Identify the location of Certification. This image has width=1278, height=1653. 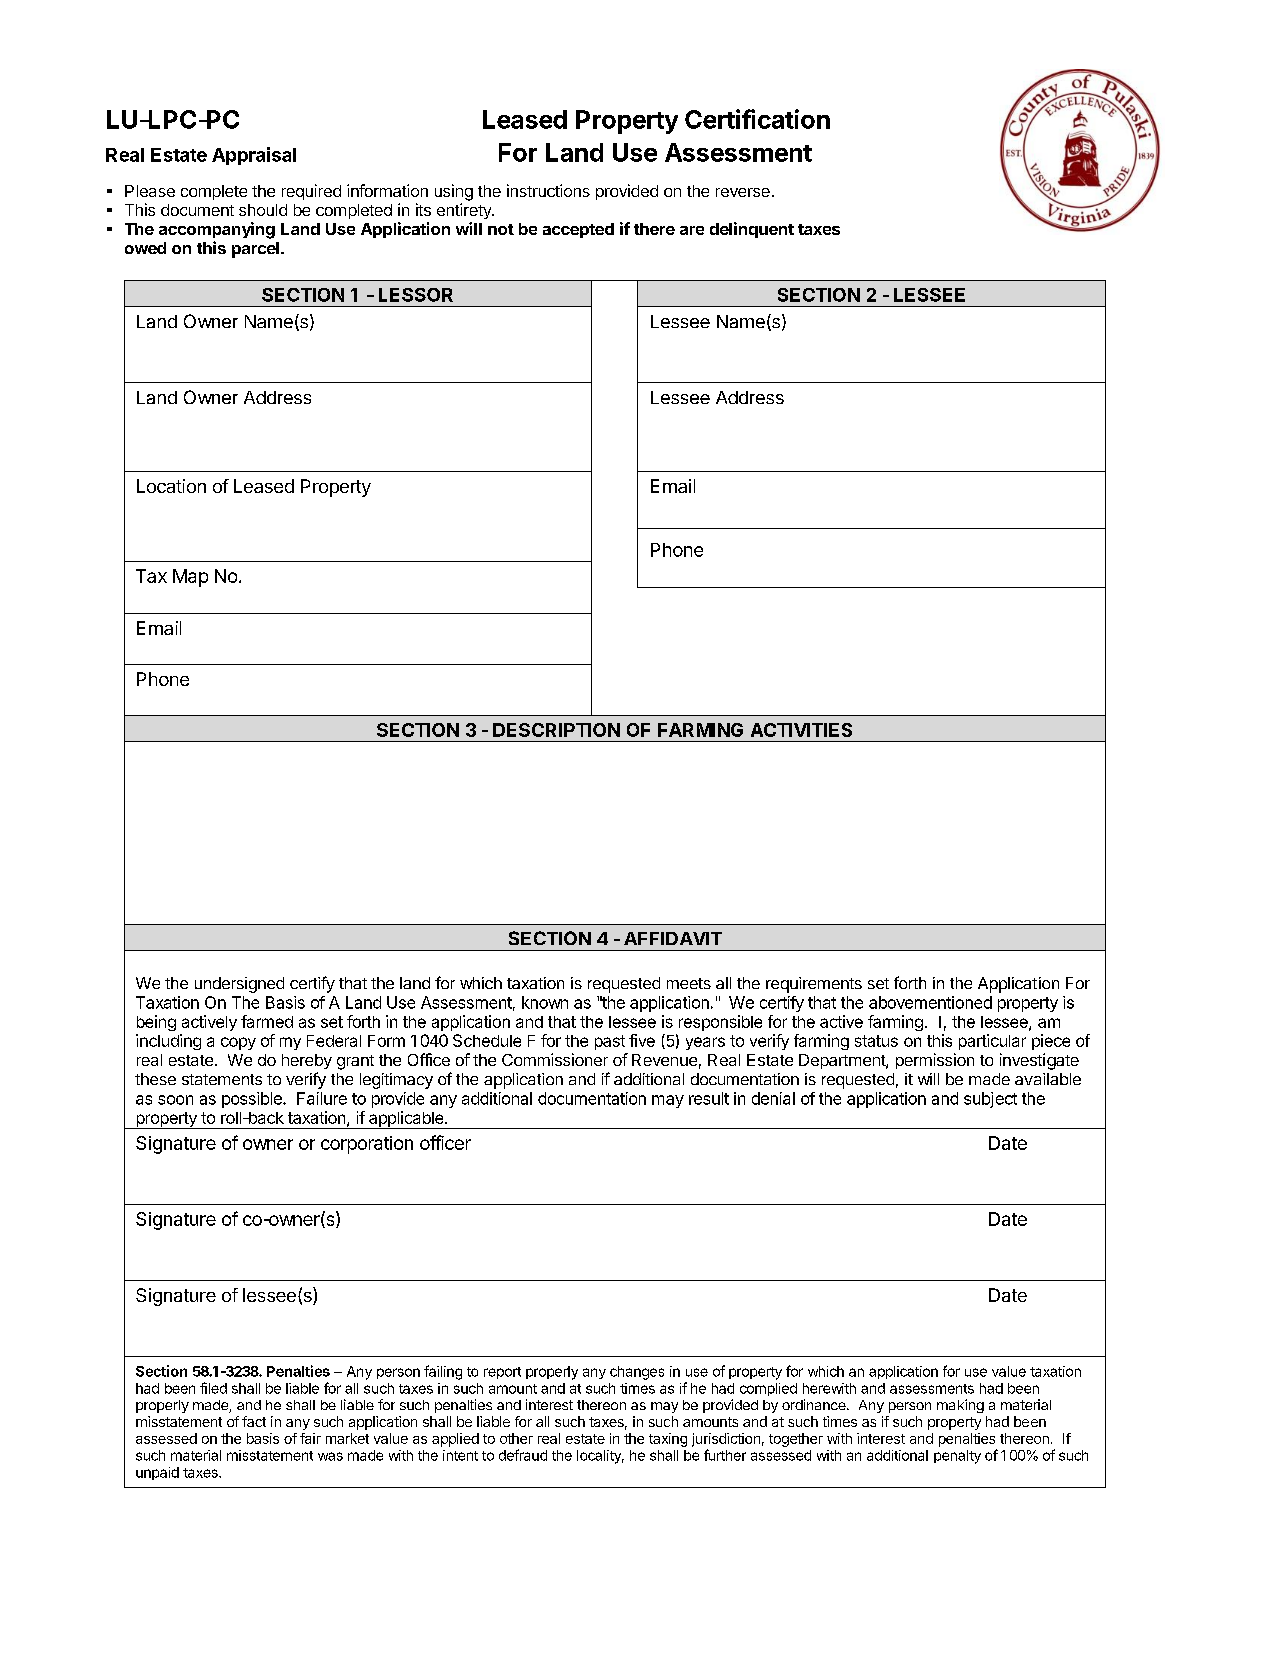
(757, 119).
